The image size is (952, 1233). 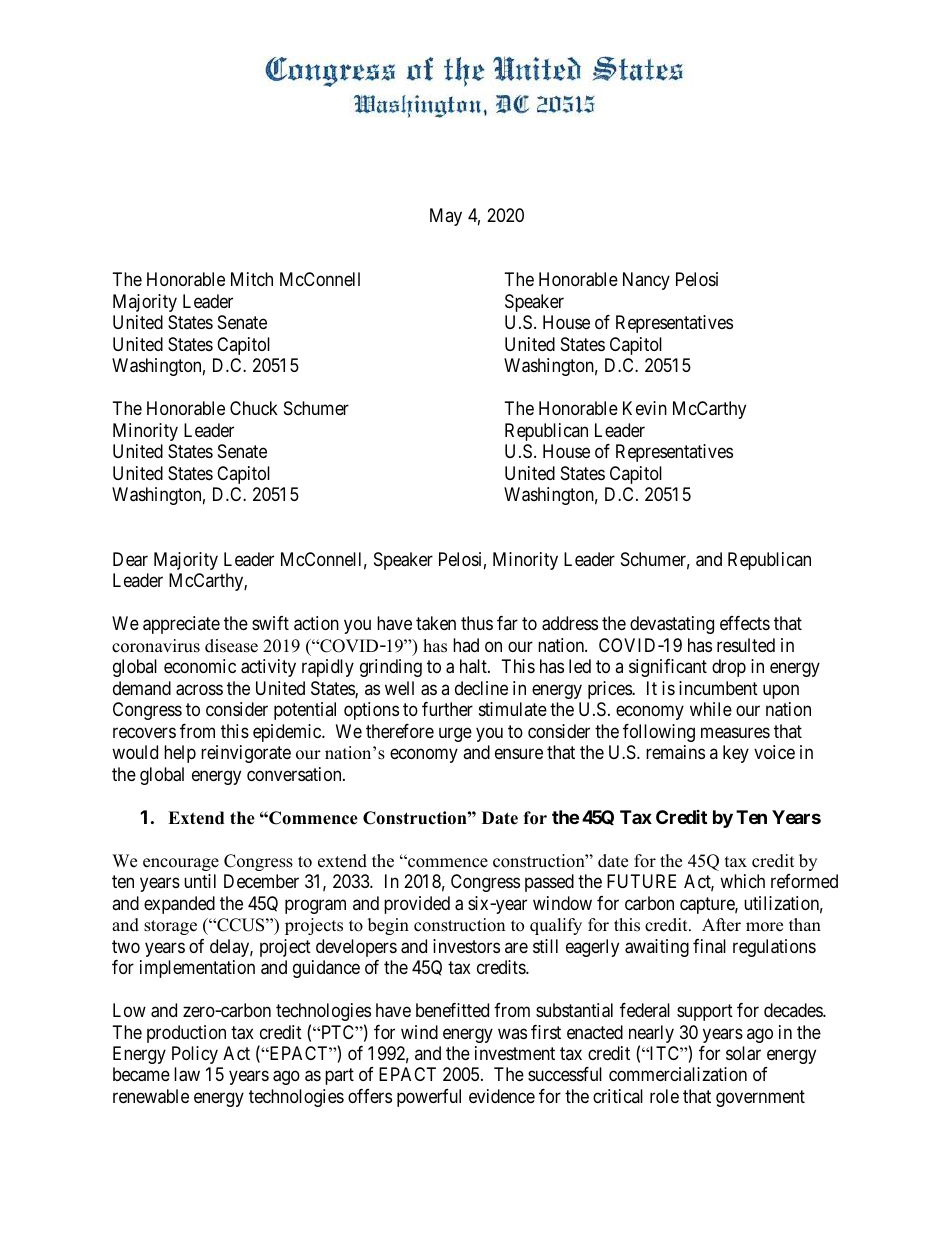 What do you see at coordinates (446, 217) in the document?
I see `May` at bounding box center [446, 217].
